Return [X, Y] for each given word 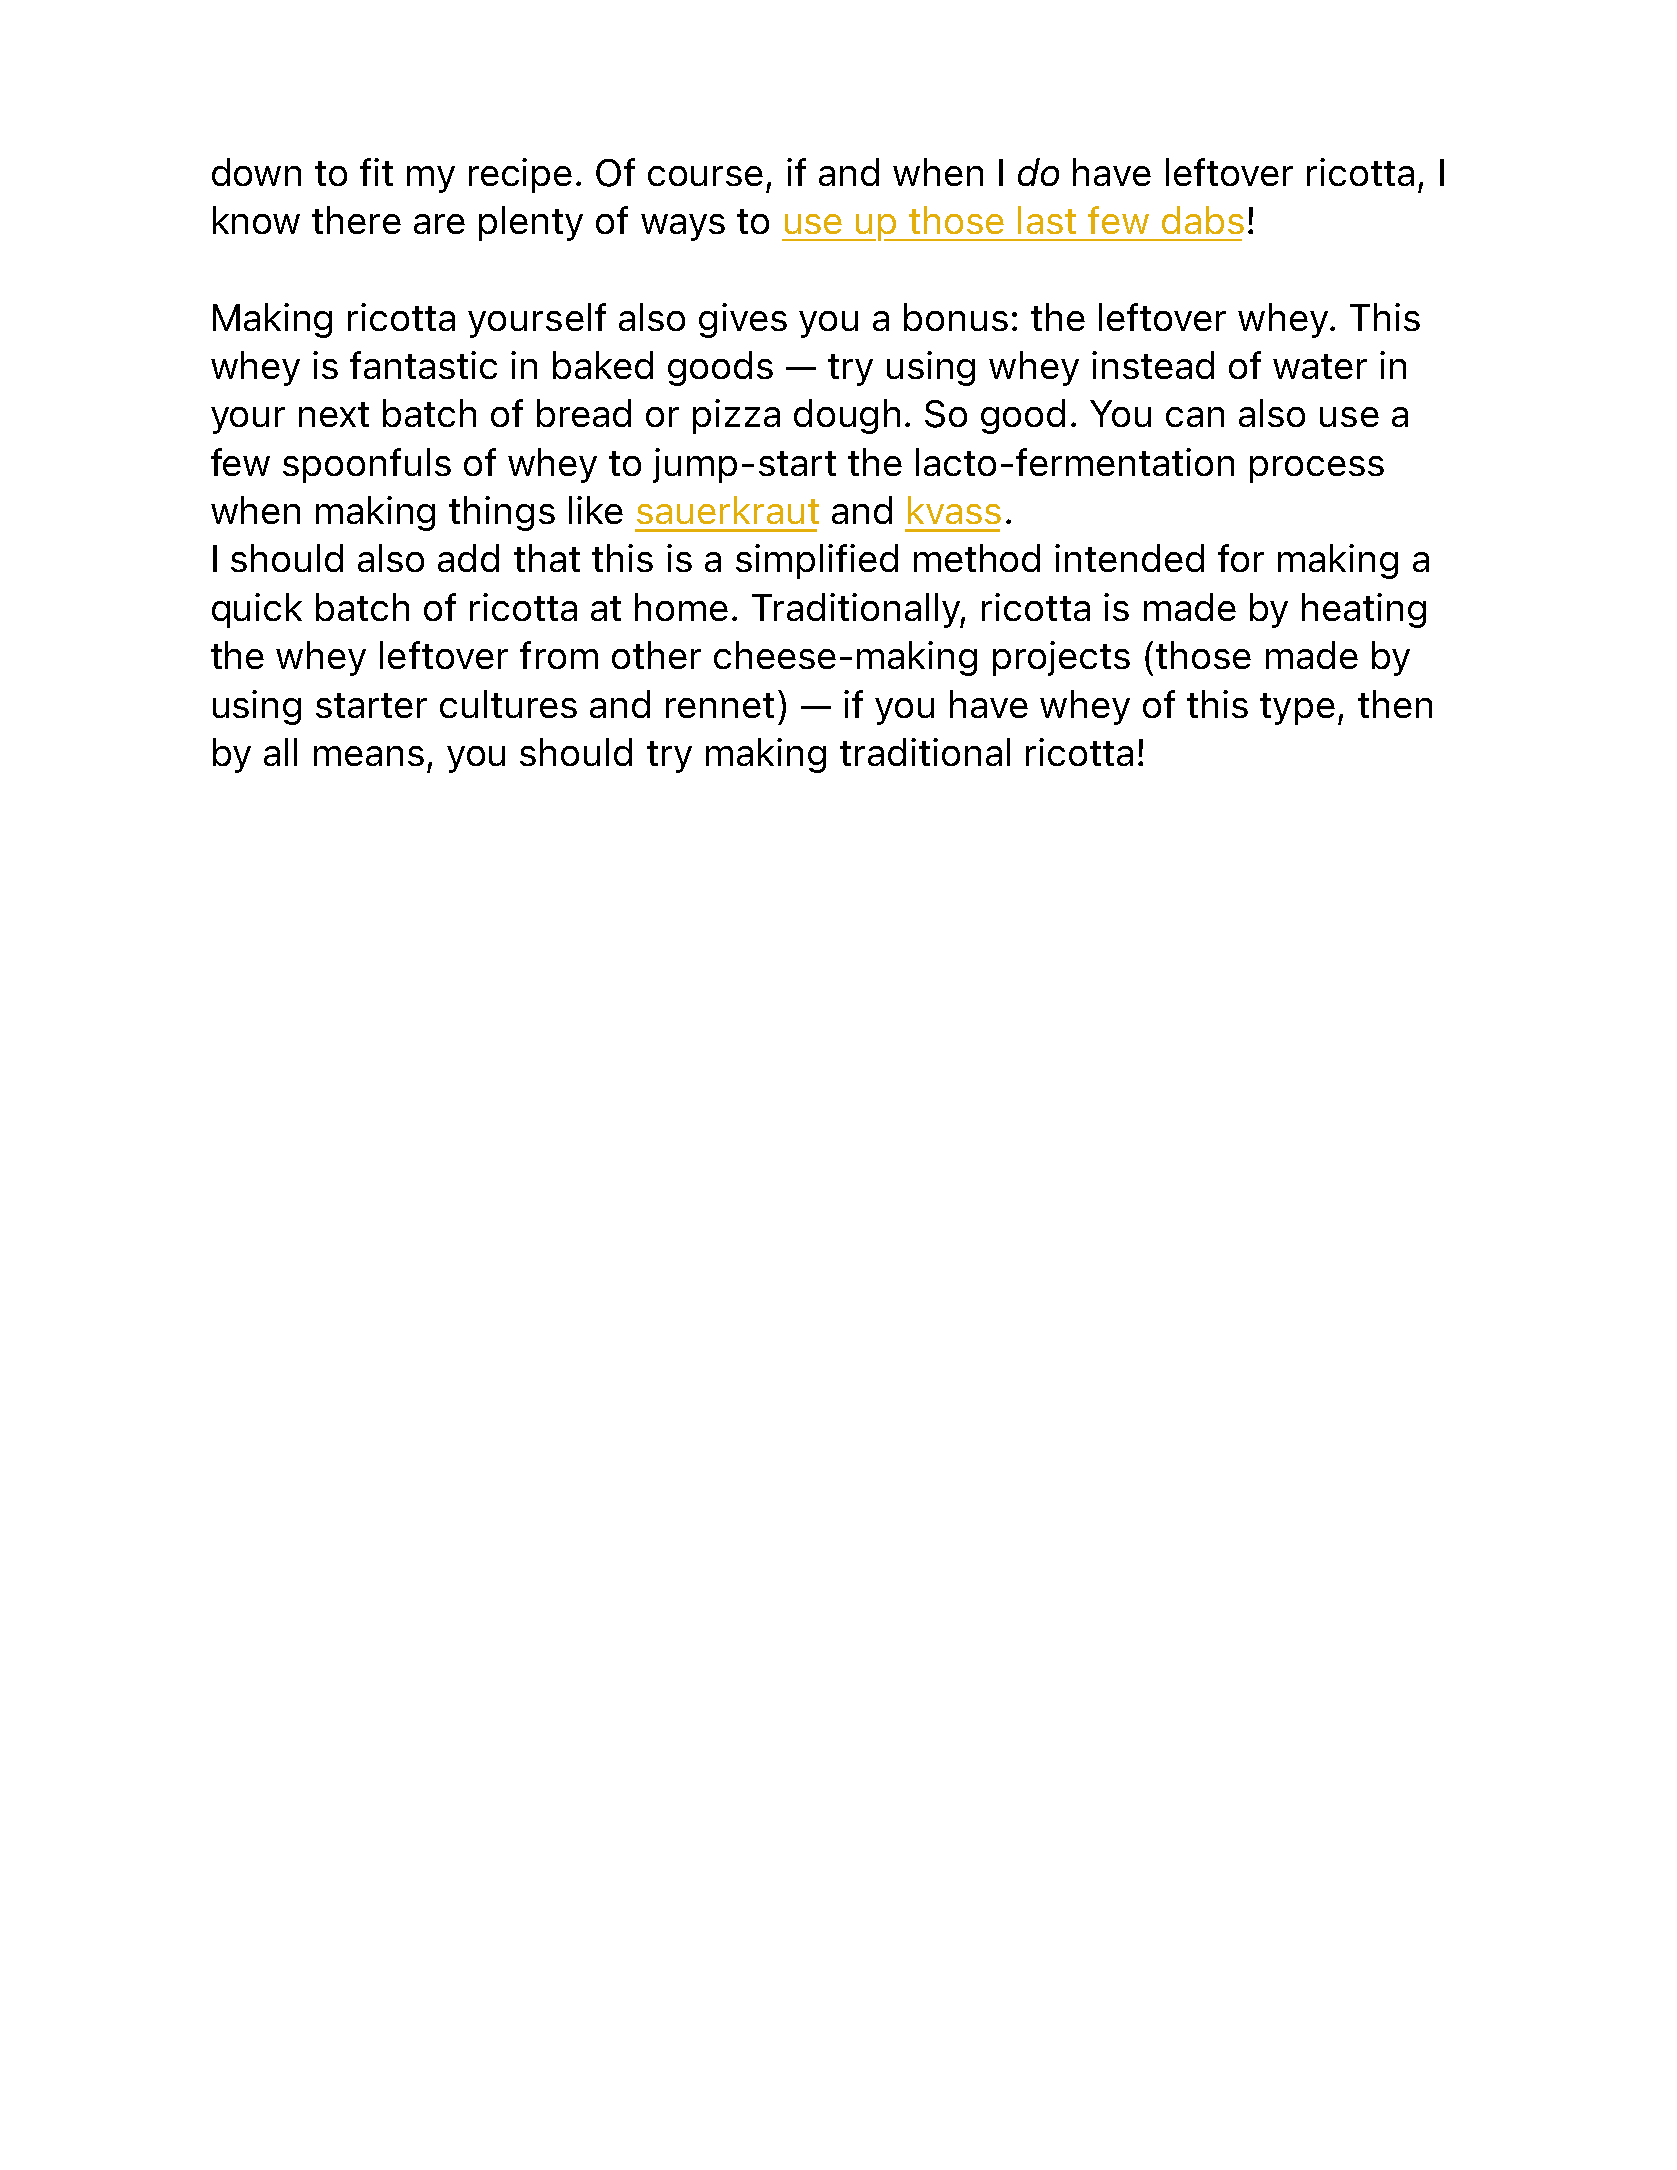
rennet [720, 705]
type [1297, 709]
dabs [1203, 220]
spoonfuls [367, 465]
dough [847, 416]
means [369, 756]
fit [376, 172]
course [705, 176]
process [1317, 469]
